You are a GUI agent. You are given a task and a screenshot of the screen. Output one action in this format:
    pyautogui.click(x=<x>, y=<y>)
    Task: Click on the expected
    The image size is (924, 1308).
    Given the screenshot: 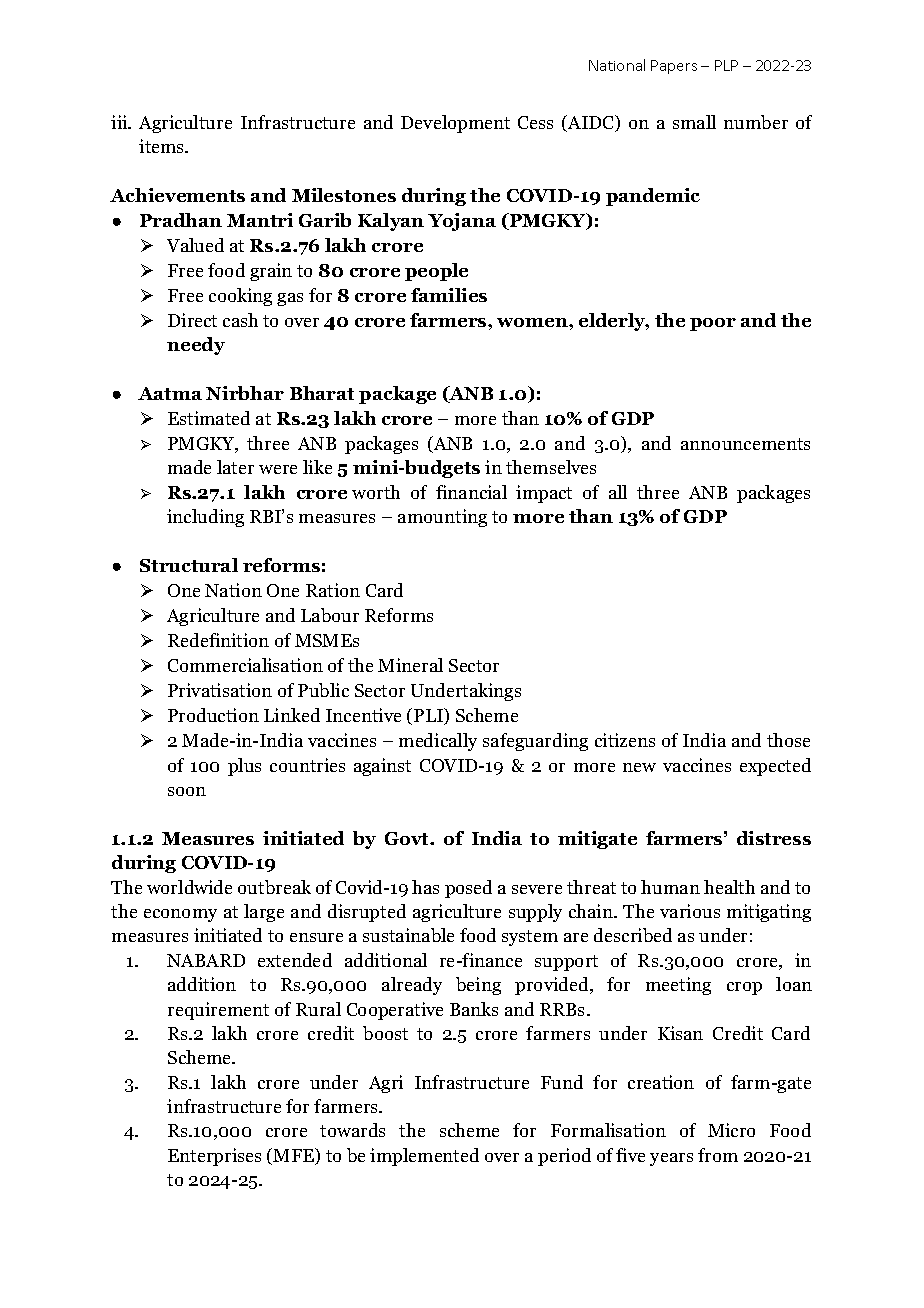 What is the action you would take?
    pyautogui.click(x=775, y=767)
